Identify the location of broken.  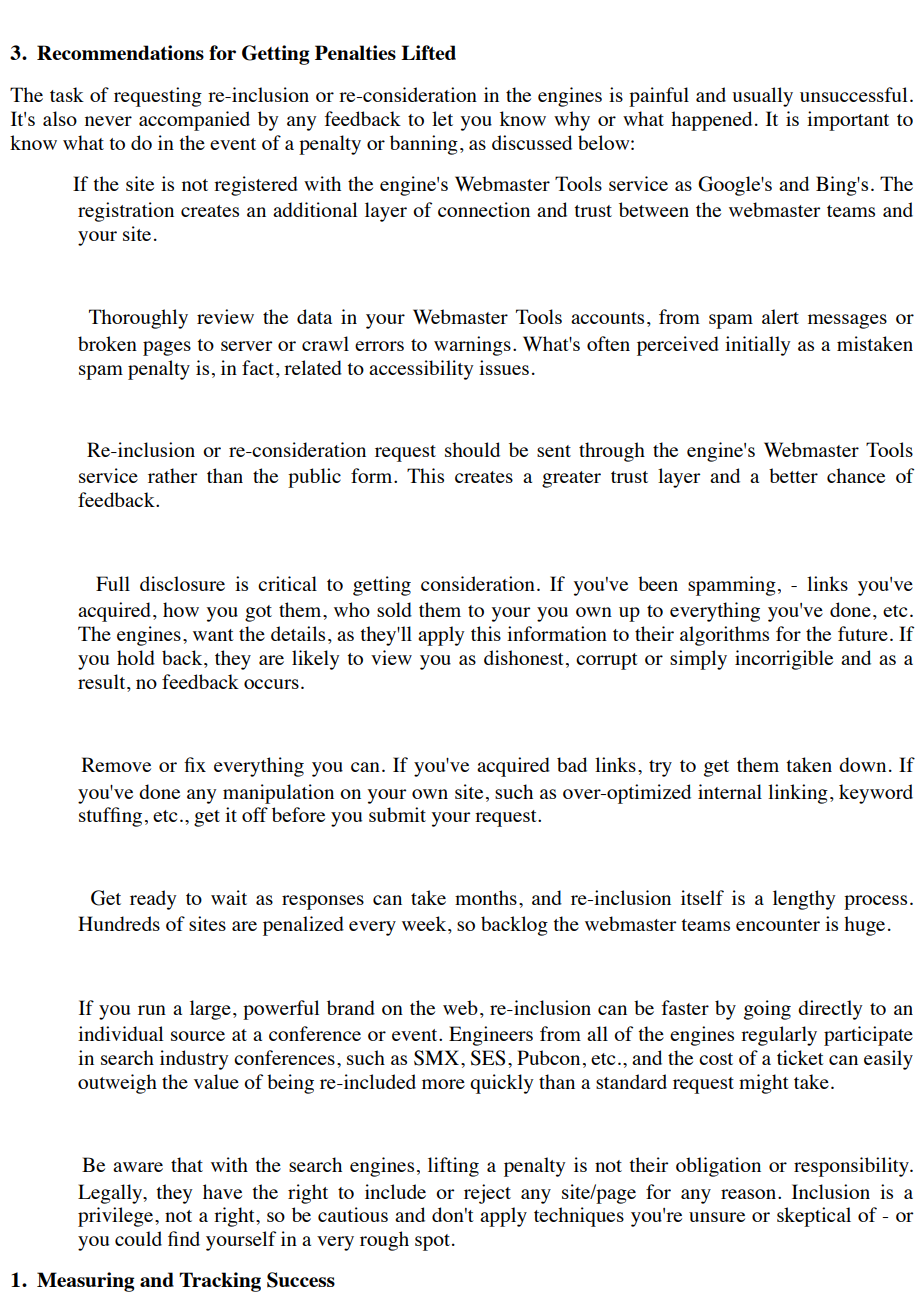
(107, 343).
